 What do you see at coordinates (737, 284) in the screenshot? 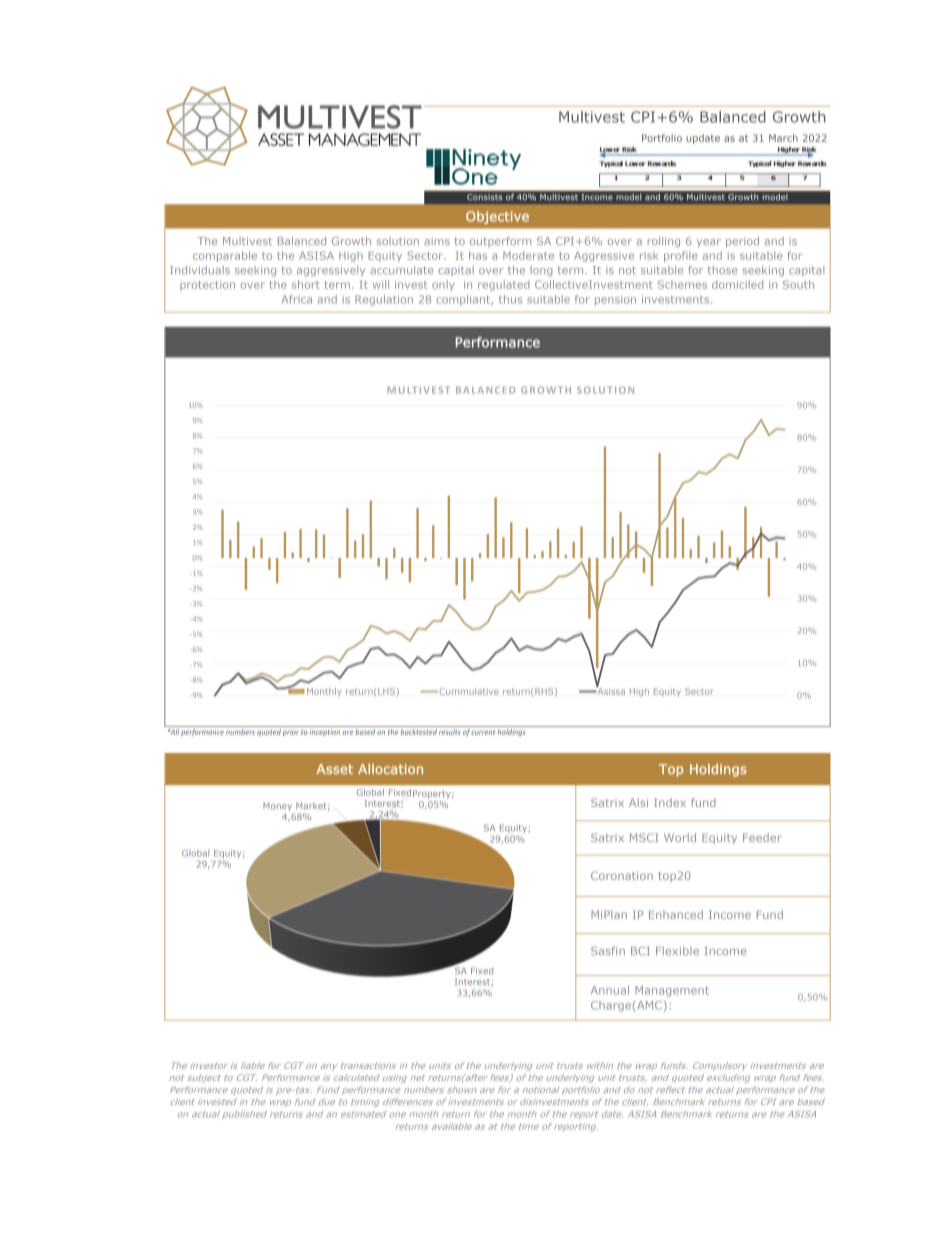
I see `domiciled` at bounding box center [737, 284].
